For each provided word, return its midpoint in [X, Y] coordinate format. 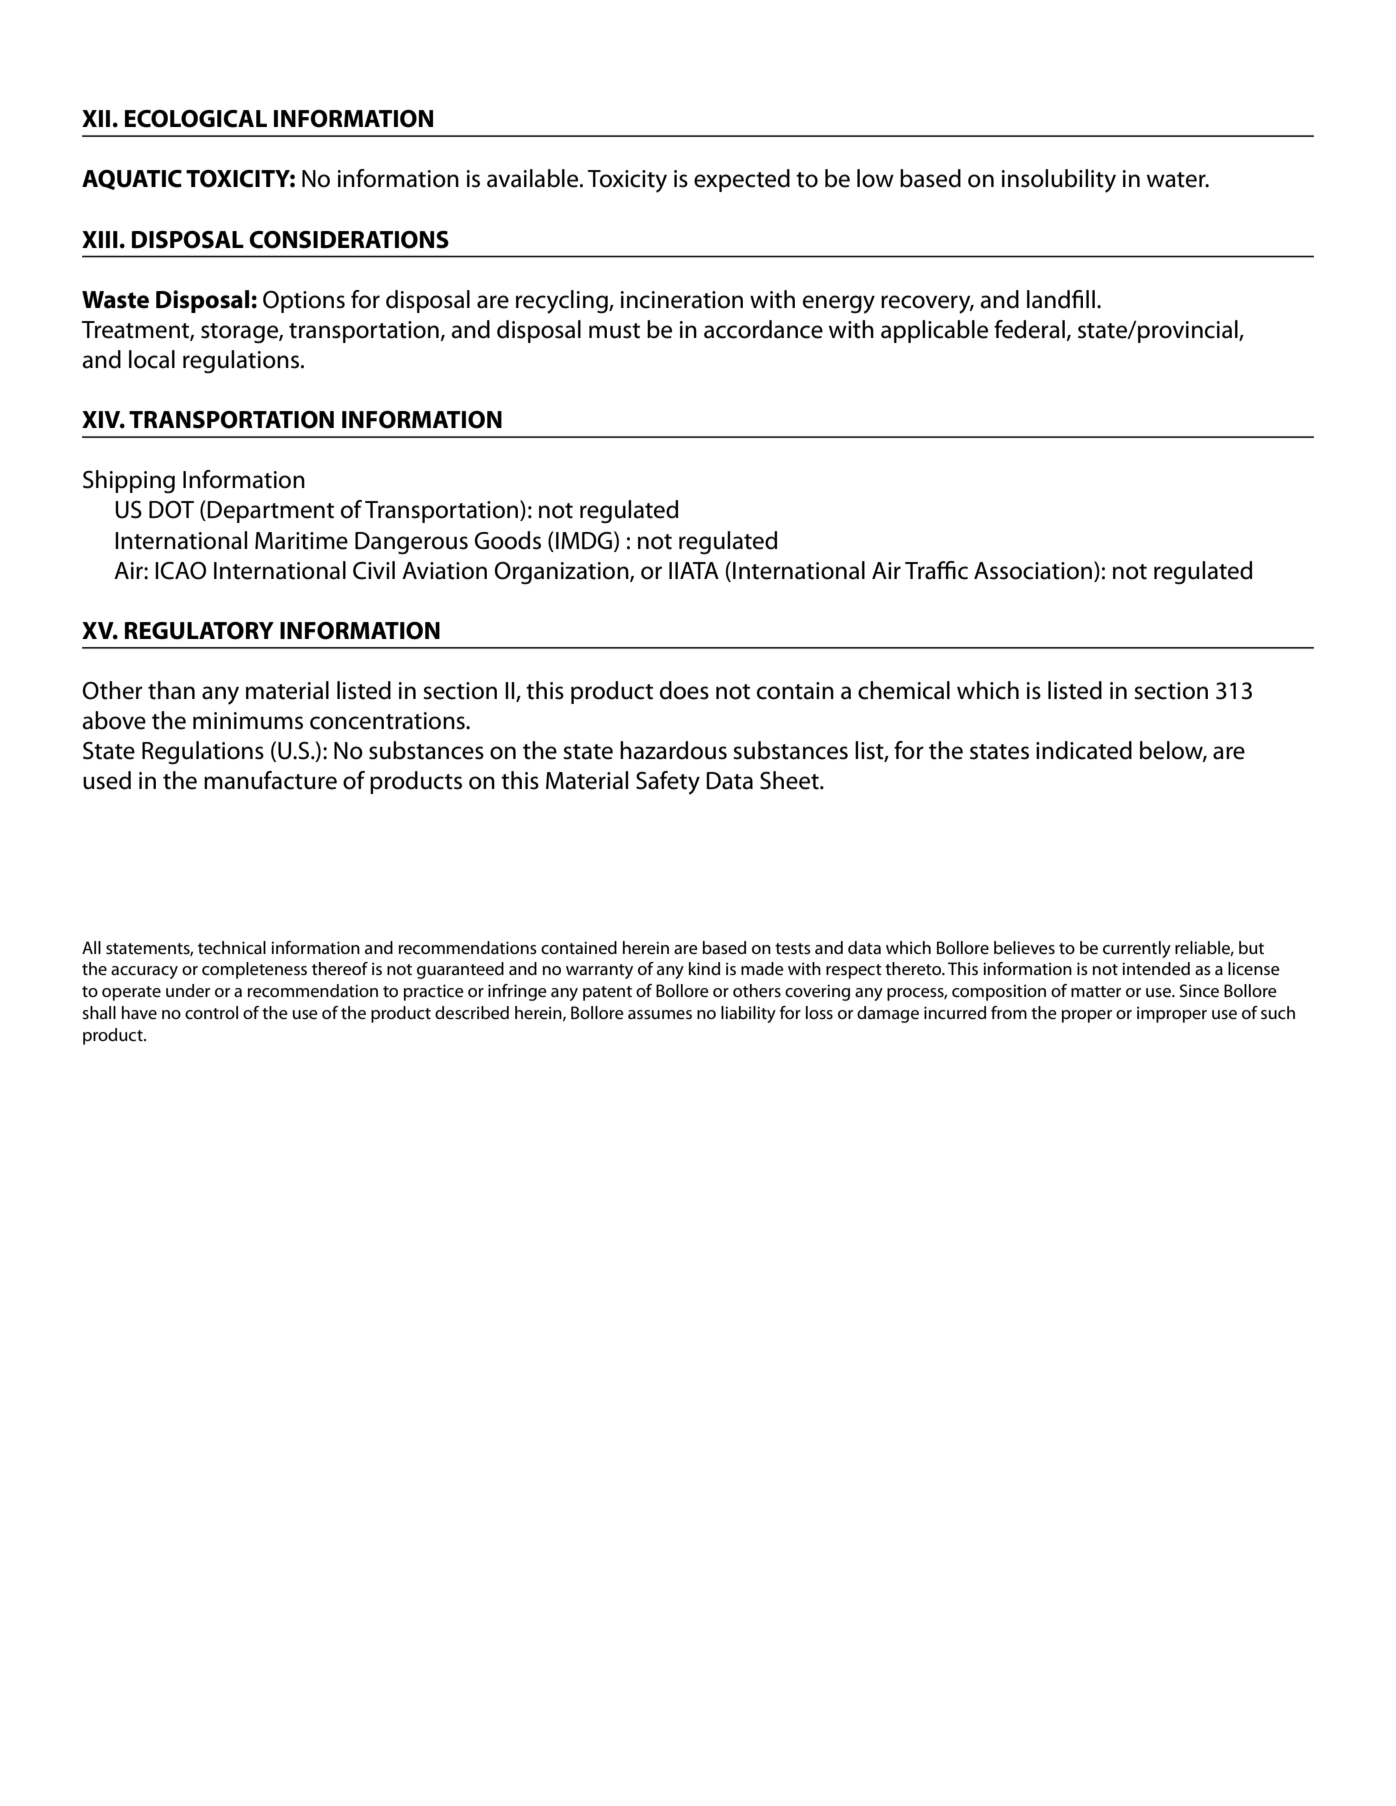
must [614, 331]
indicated [1084, 750]
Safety [668, 783]
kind [704, 968]
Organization [562, 573]
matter [1096, 992]
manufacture [270, 780]
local [152, 359]
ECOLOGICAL [196, 119]
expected [742, 180]
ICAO [180, 571]
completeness [254, 970]
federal [1030, 330]
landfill [1061, 299]
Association [1034, 570]
